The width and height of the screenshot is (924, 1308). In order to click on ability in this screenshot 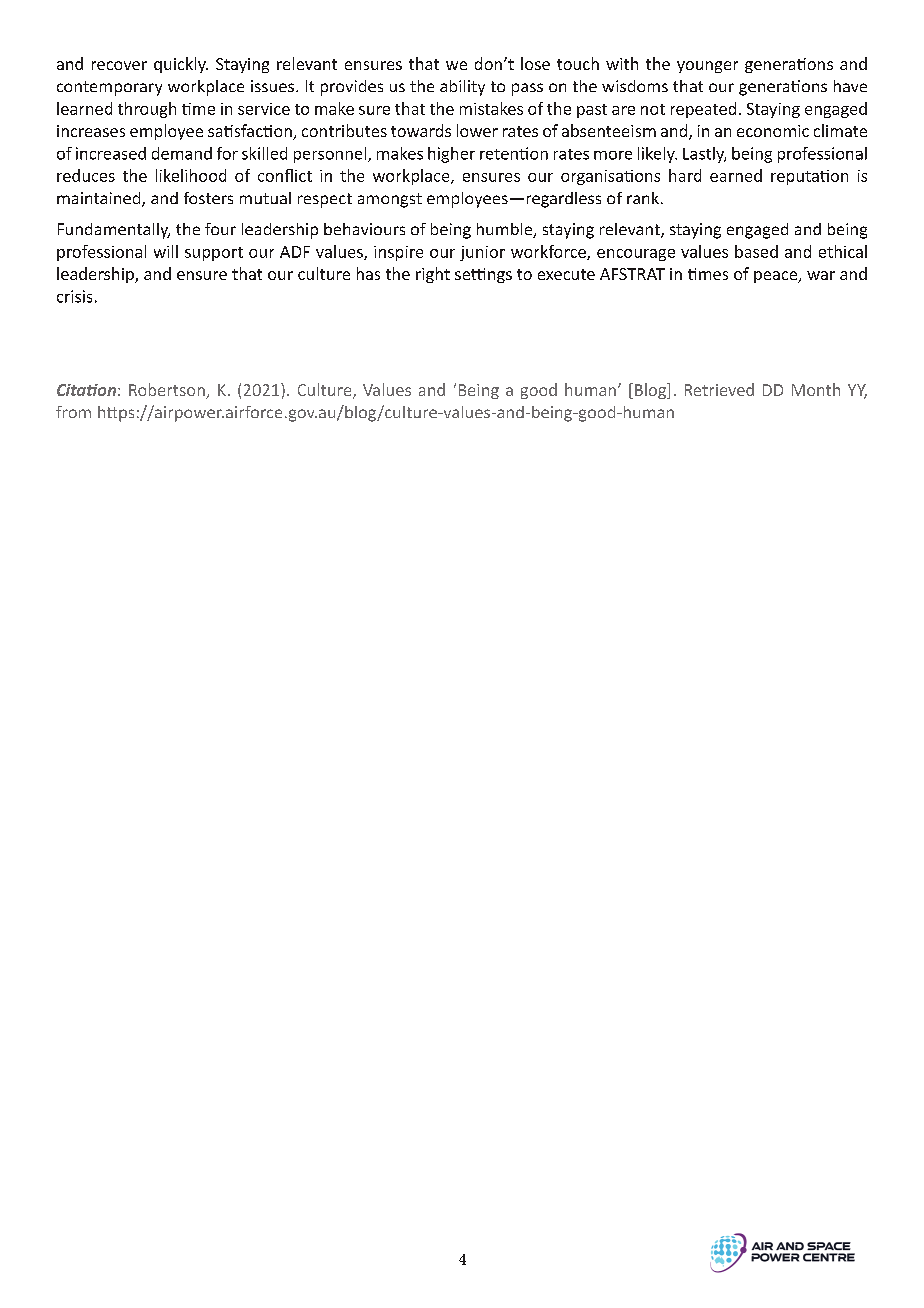, I will do `click(462, 88)`.
